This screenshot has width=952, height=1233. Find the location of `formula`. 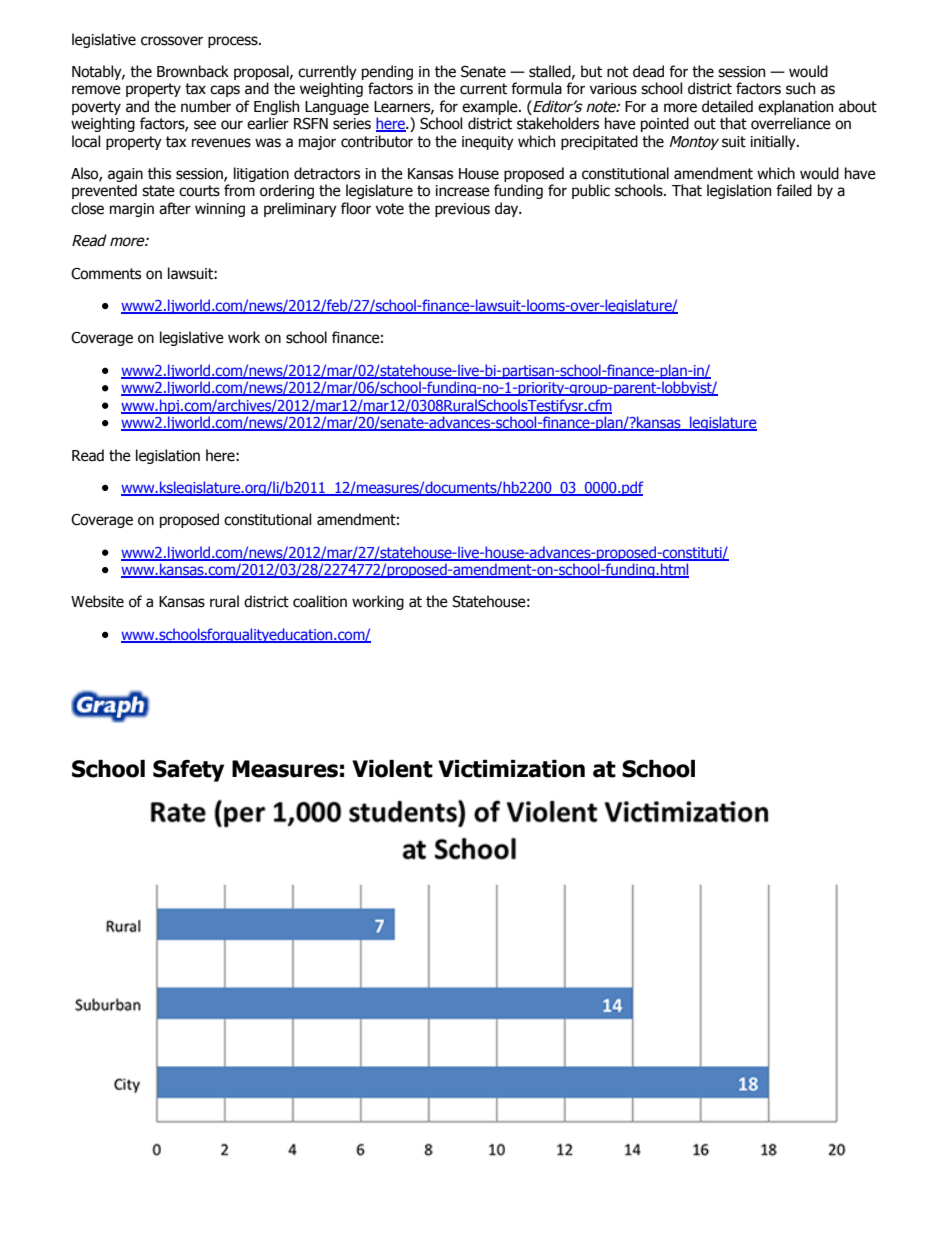

formula is located at coordinates (536, 88).
